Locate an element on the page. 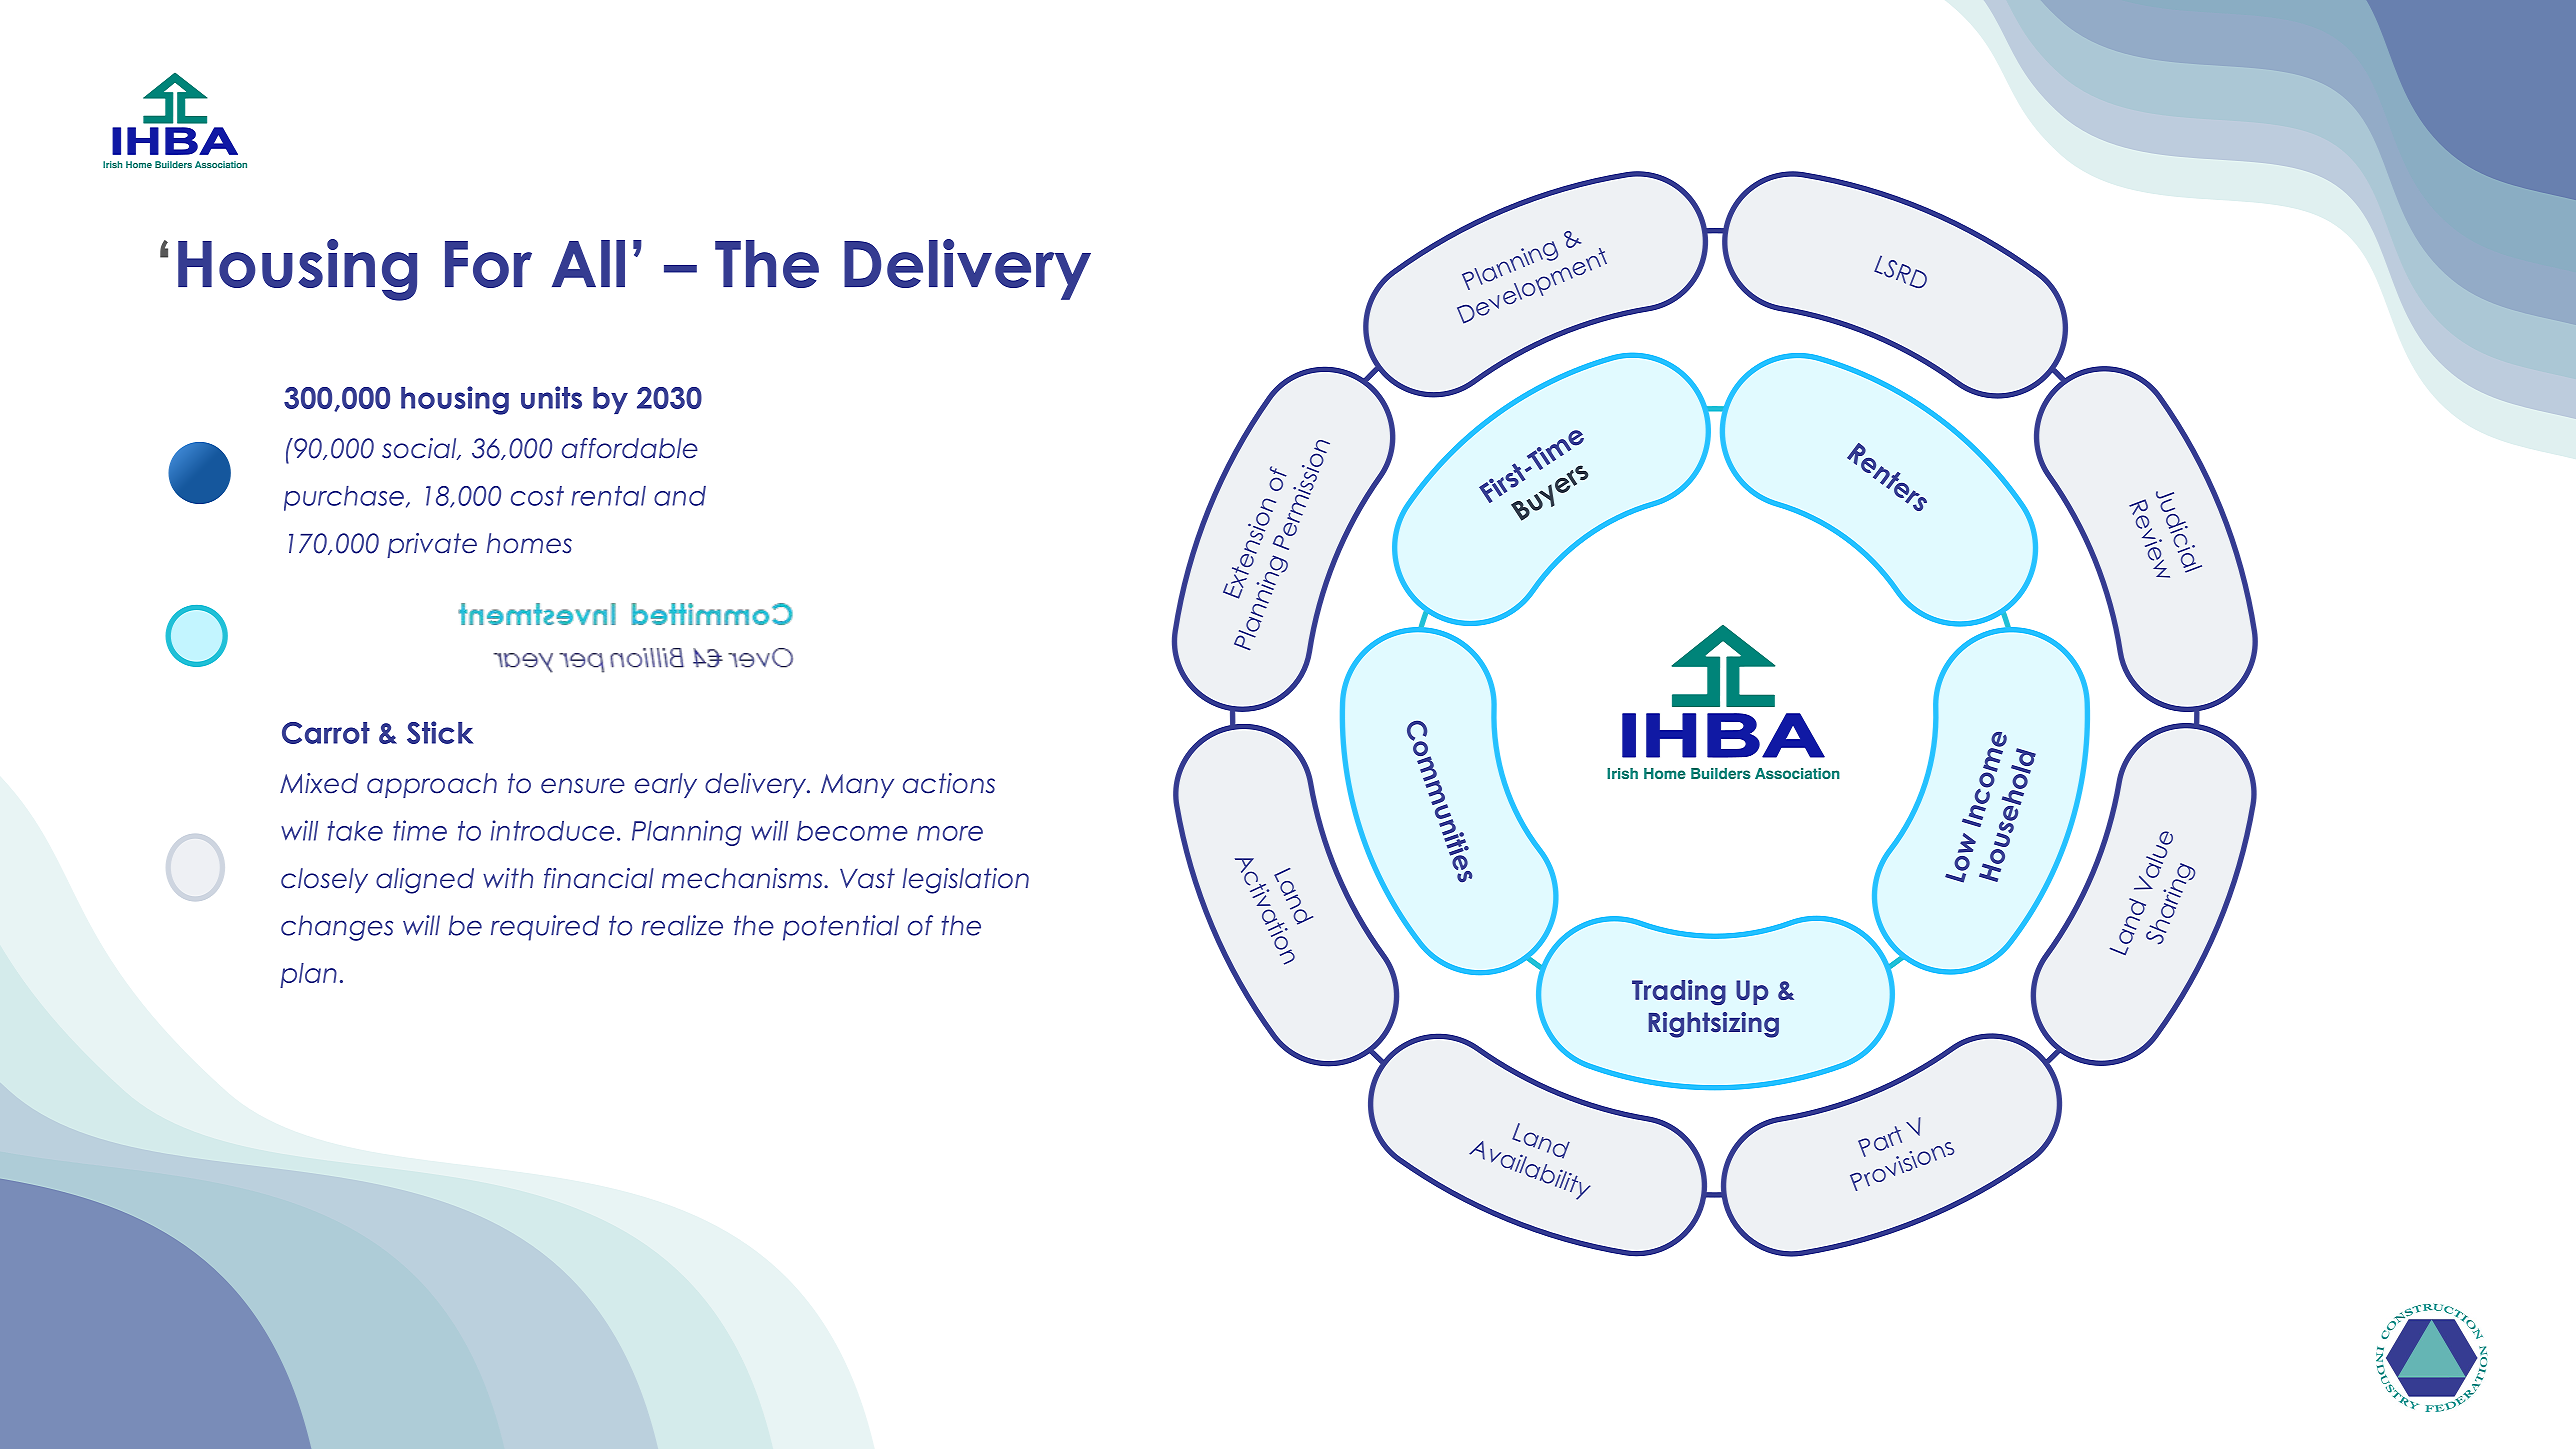  rental is located at coordinates (608, 496).
